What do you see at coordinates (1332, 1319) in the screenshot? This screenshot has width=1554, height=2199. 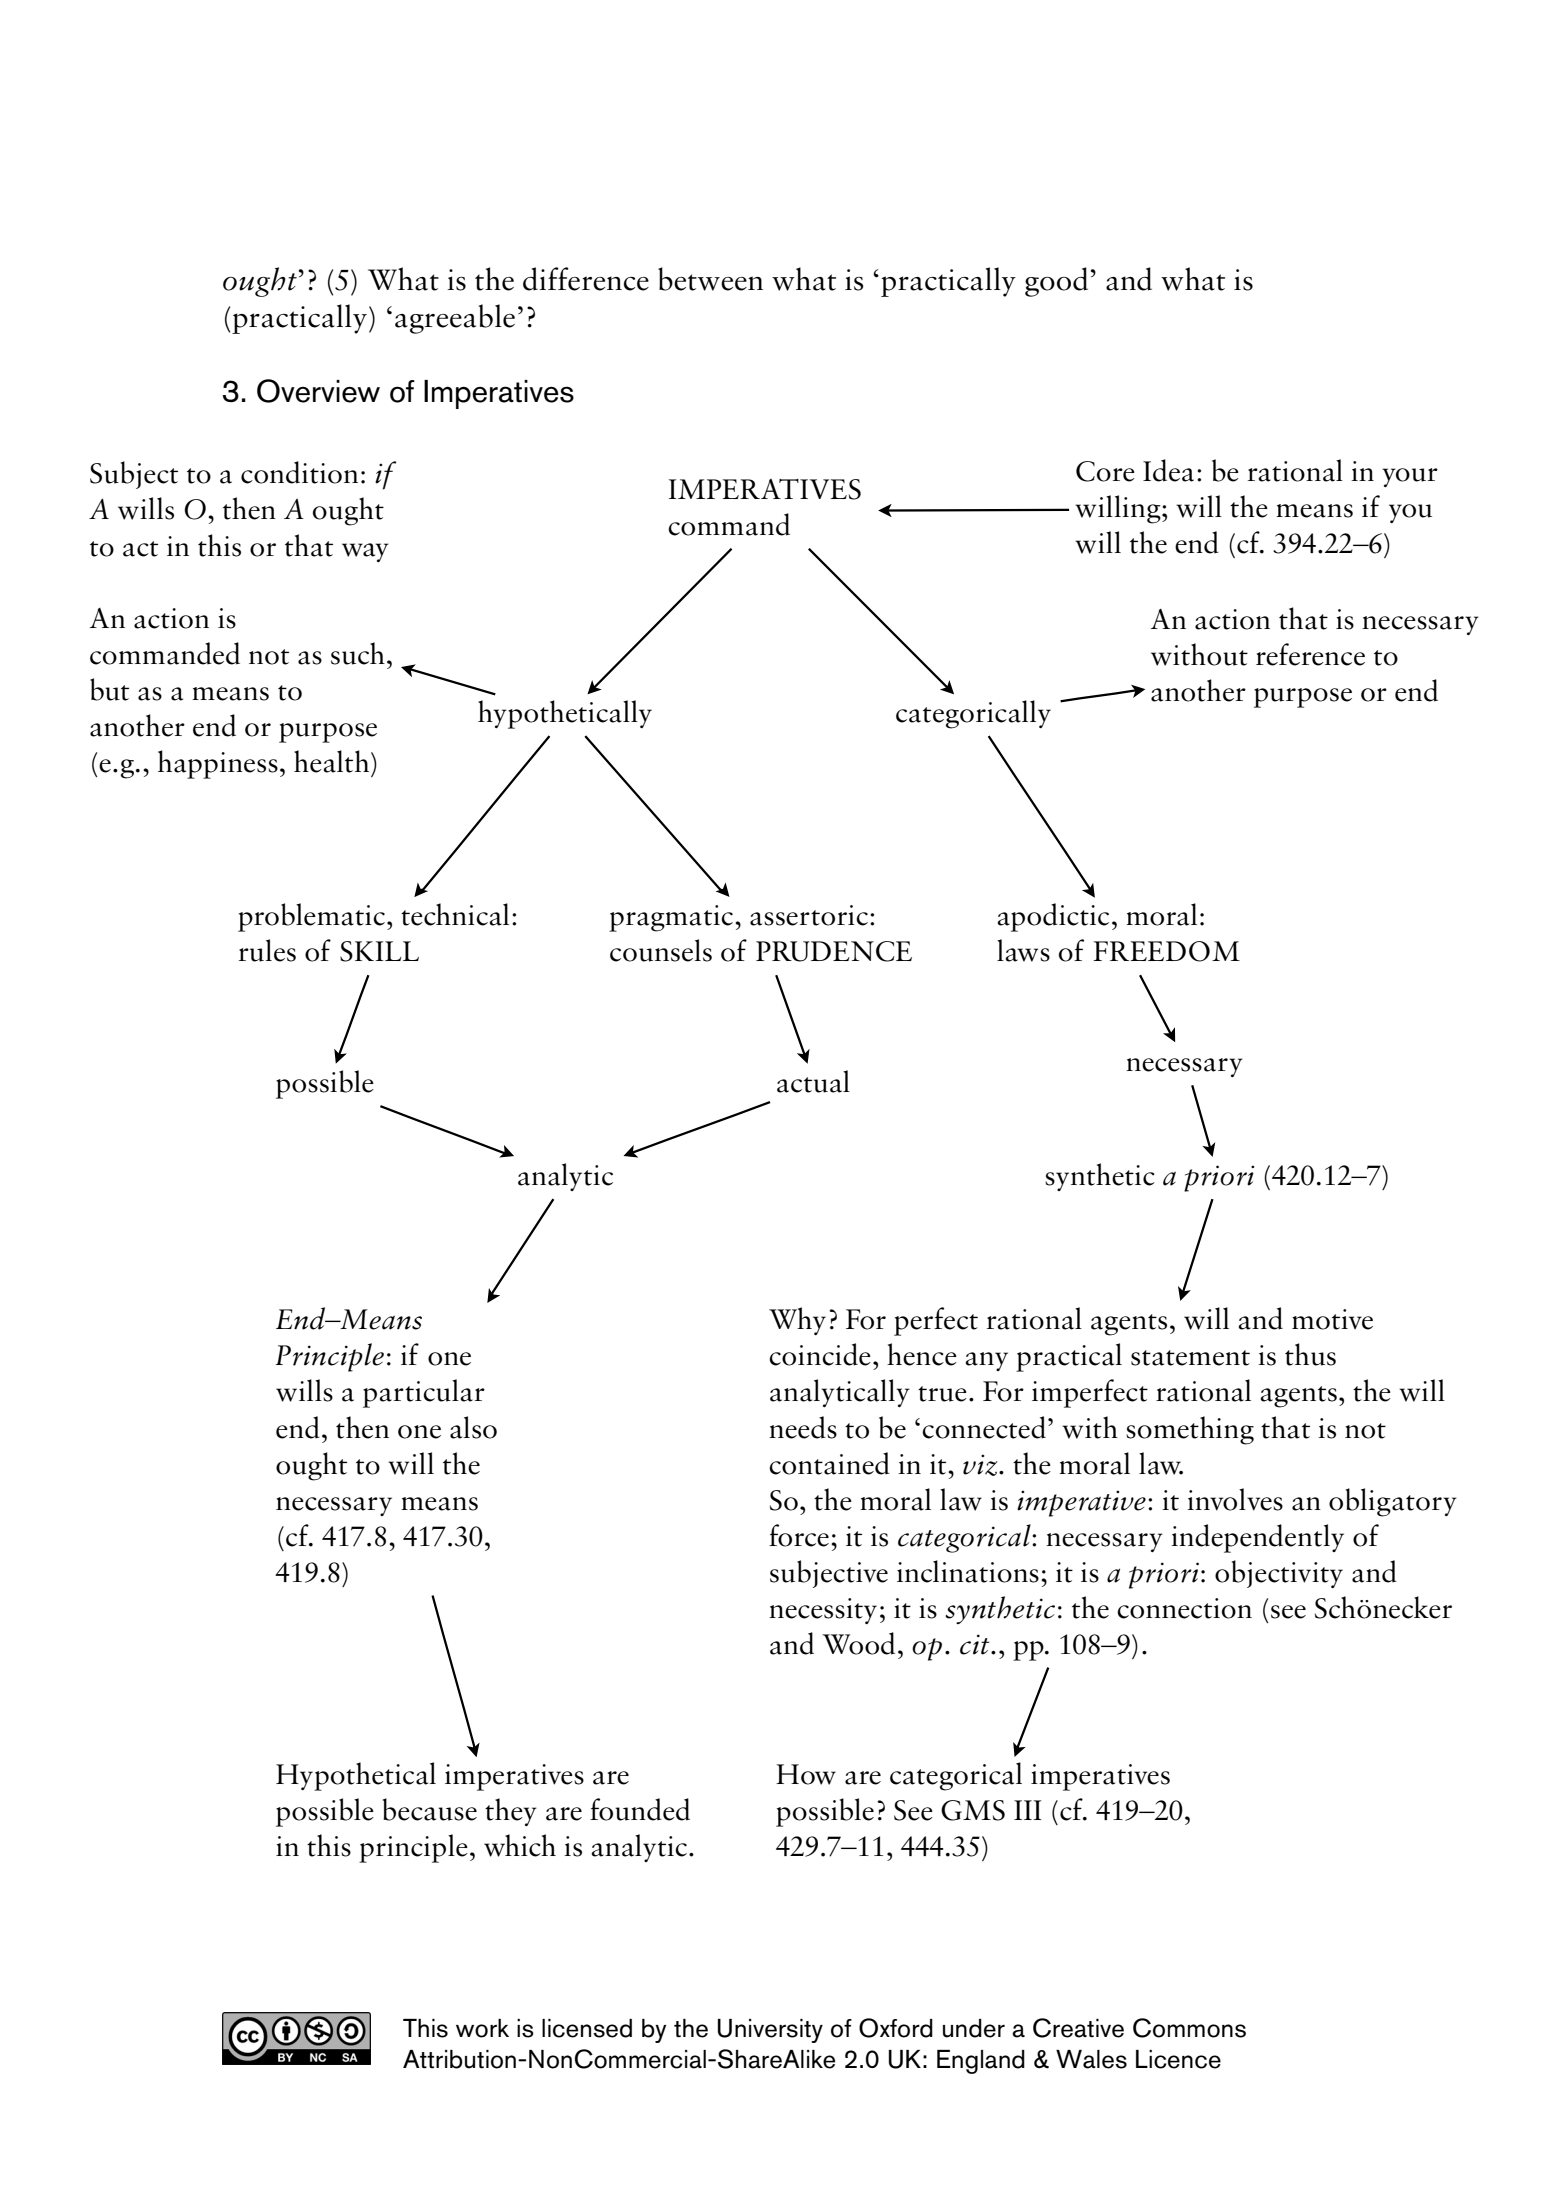 I see `motive` at bounding box center [1332, 1319].
